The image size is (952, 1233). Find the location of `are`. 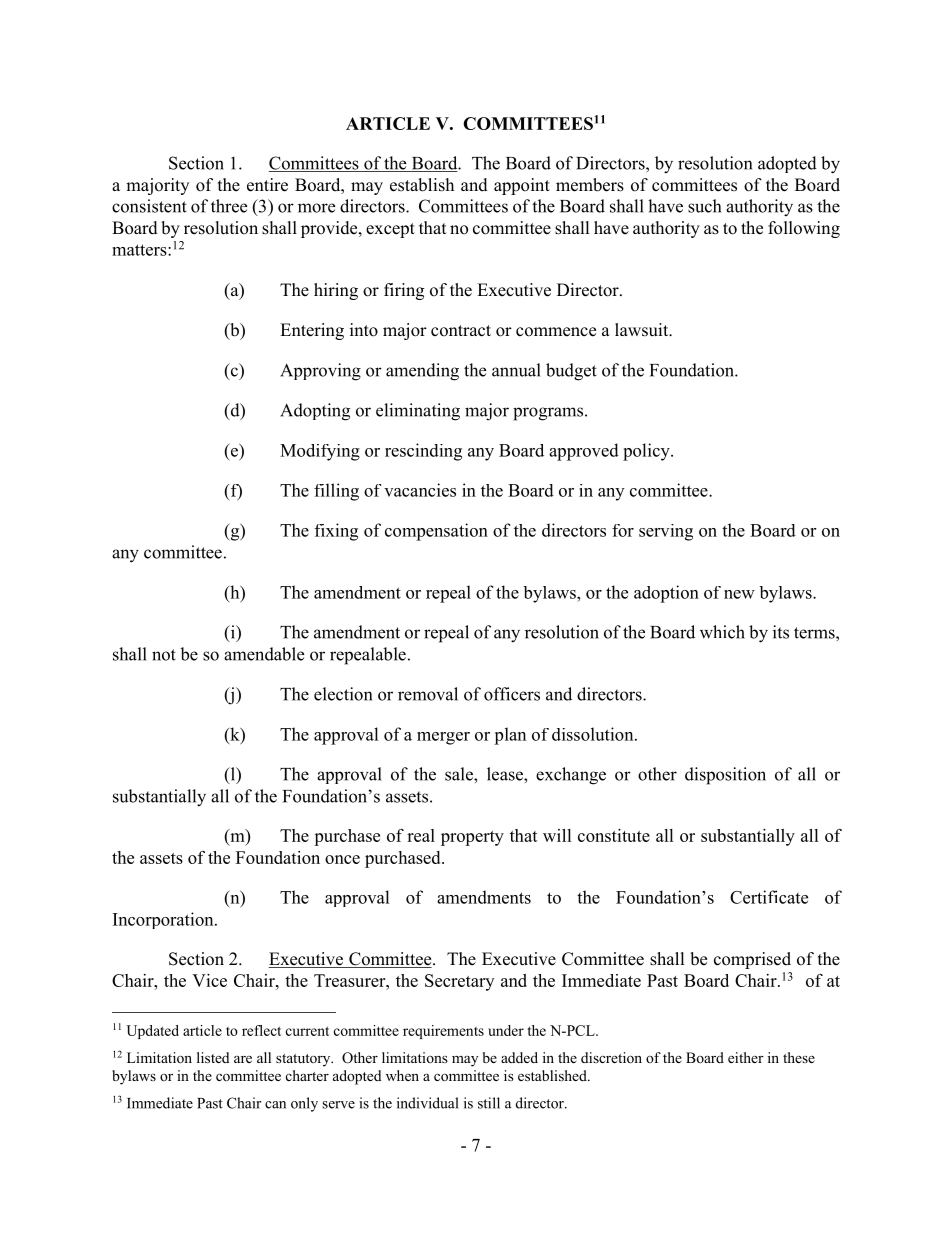

are is located at coordinates (243, 1059).
